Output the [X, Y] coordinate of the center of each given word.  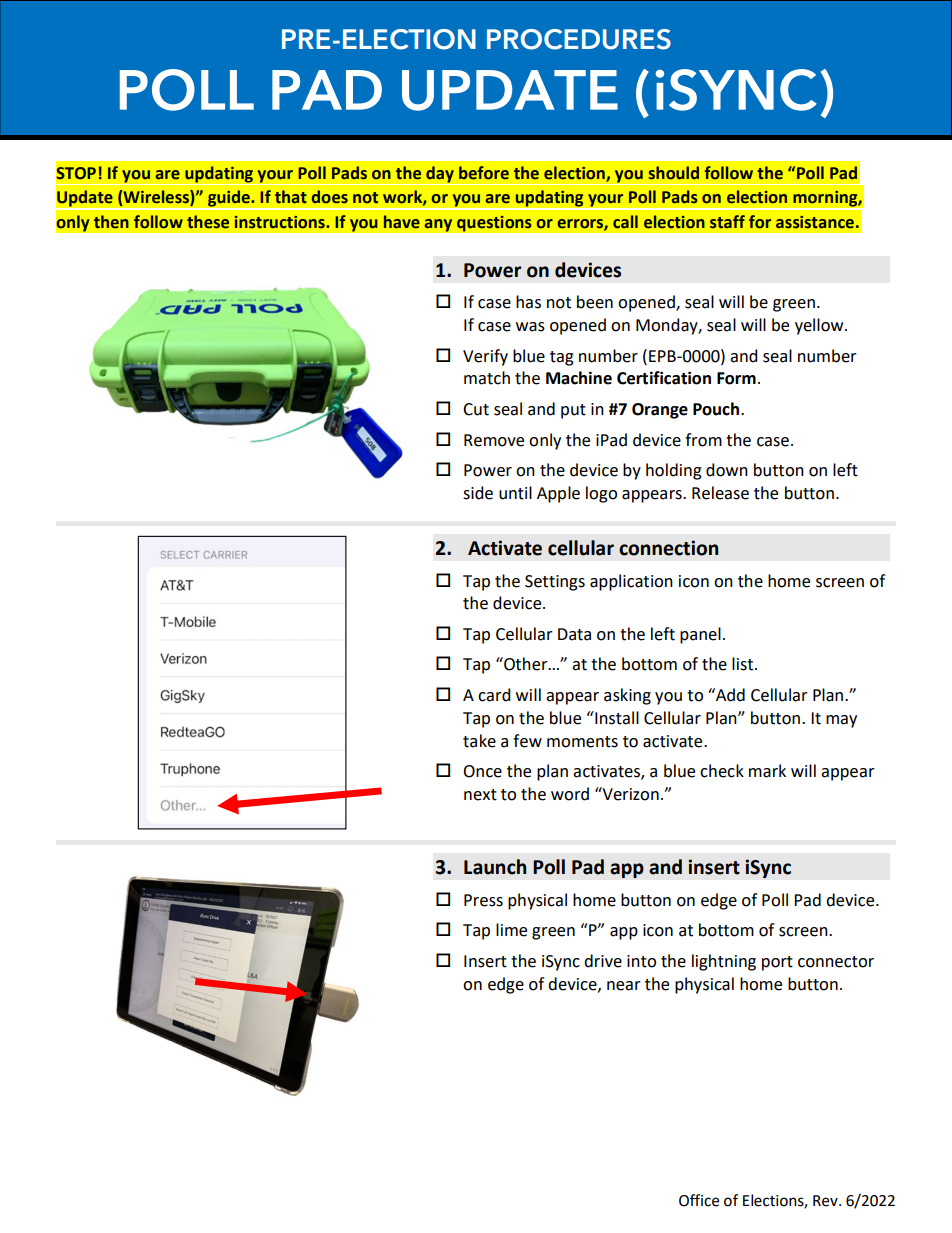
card [494, 695]
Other [526, 664]
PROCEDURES [579, 39]
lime [511, 930]
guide [229, 199]
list [744, 664]
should [674, 173]
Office [699, 1200]
